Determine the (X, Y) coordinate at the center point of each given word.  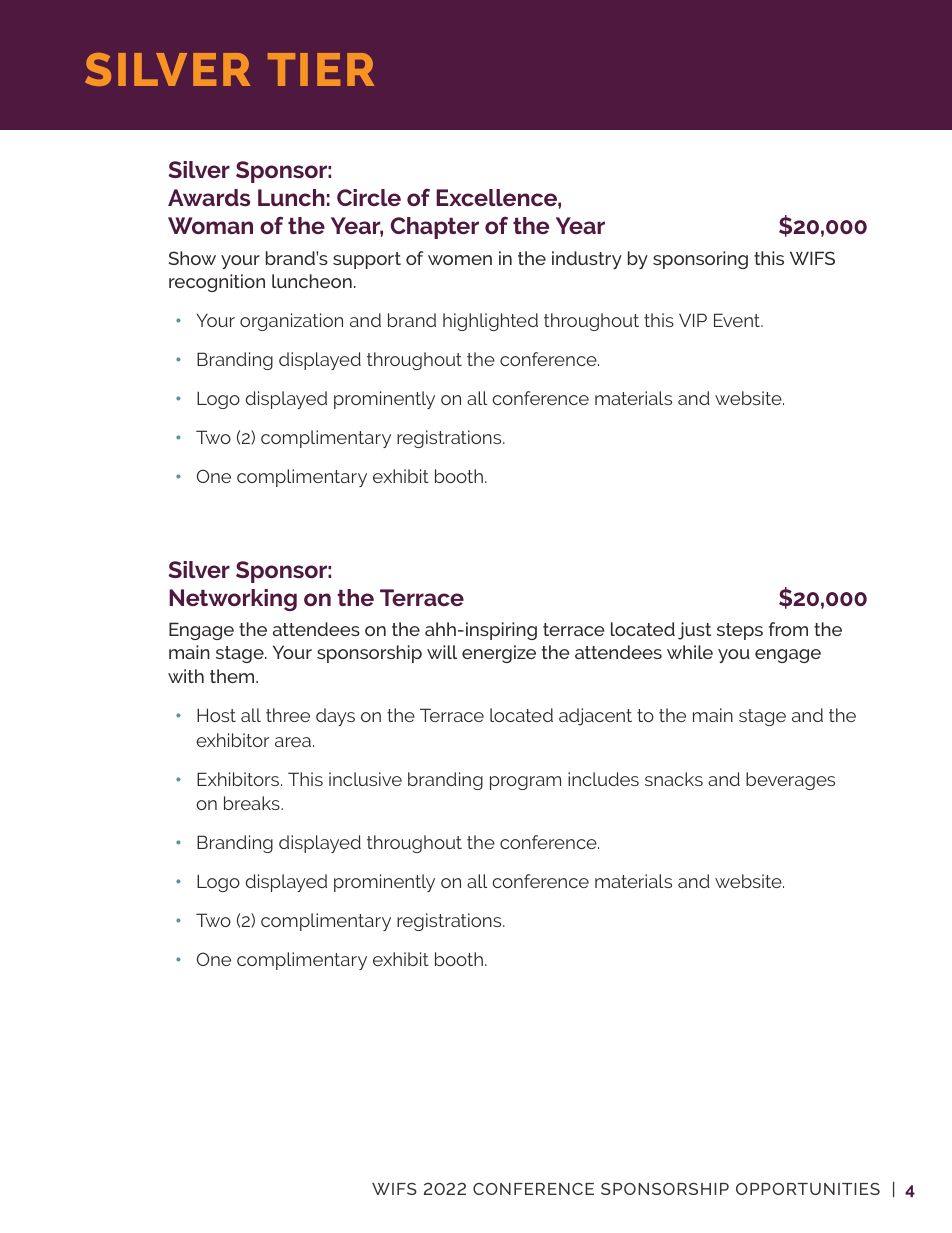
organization (291, 322)
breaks (253, 803)
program (525, 783)
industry (587, 260)
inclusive (365, 779)
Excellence (497, 197)
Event (738, 320)
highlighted (490, 322)
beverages (790, 781)
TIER (321, 69)
